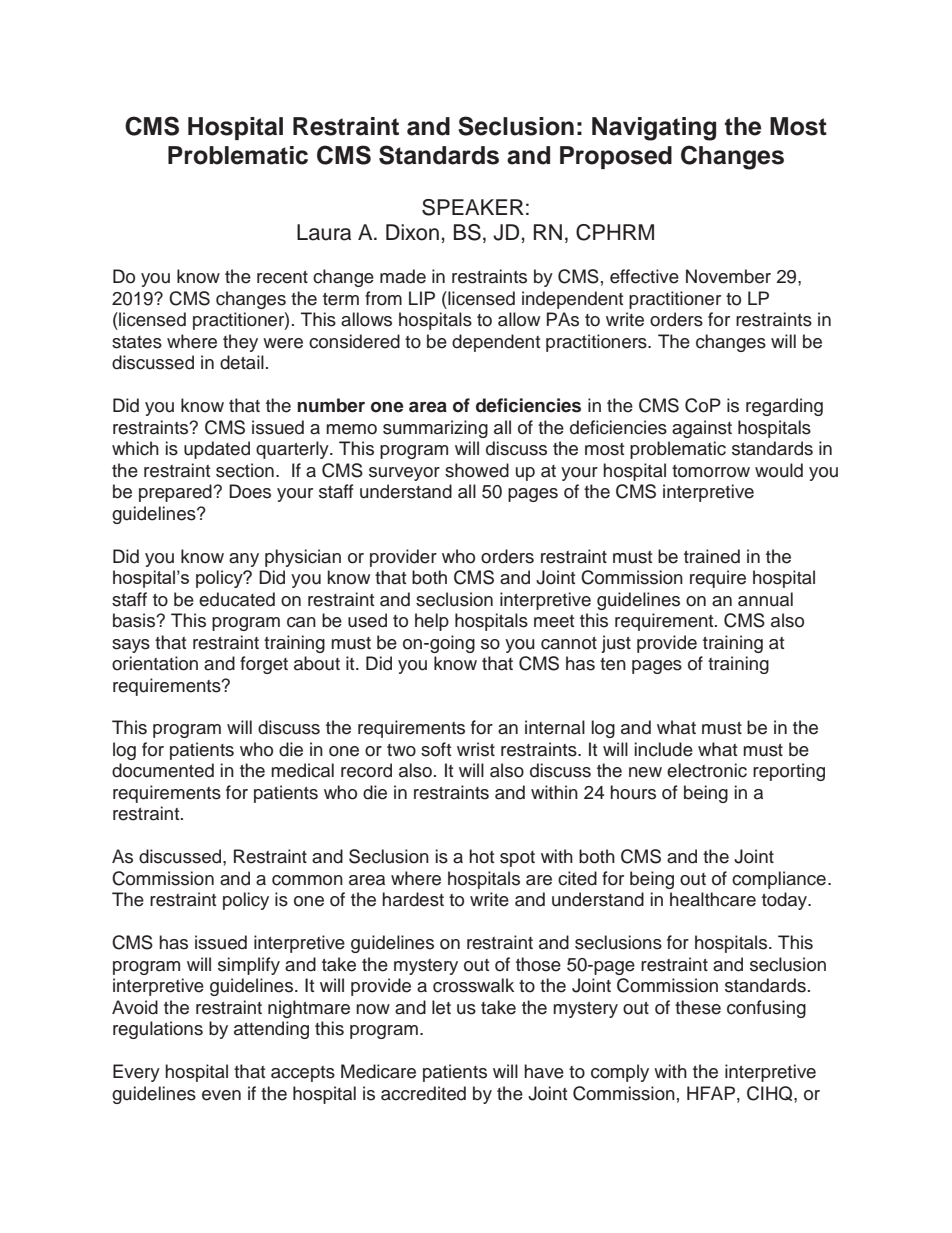 The width and height of the image is (952, 1233). What do you see at coordinates (707, 770) in the image?
I see `electronic` at bounding box center [707, 770].
